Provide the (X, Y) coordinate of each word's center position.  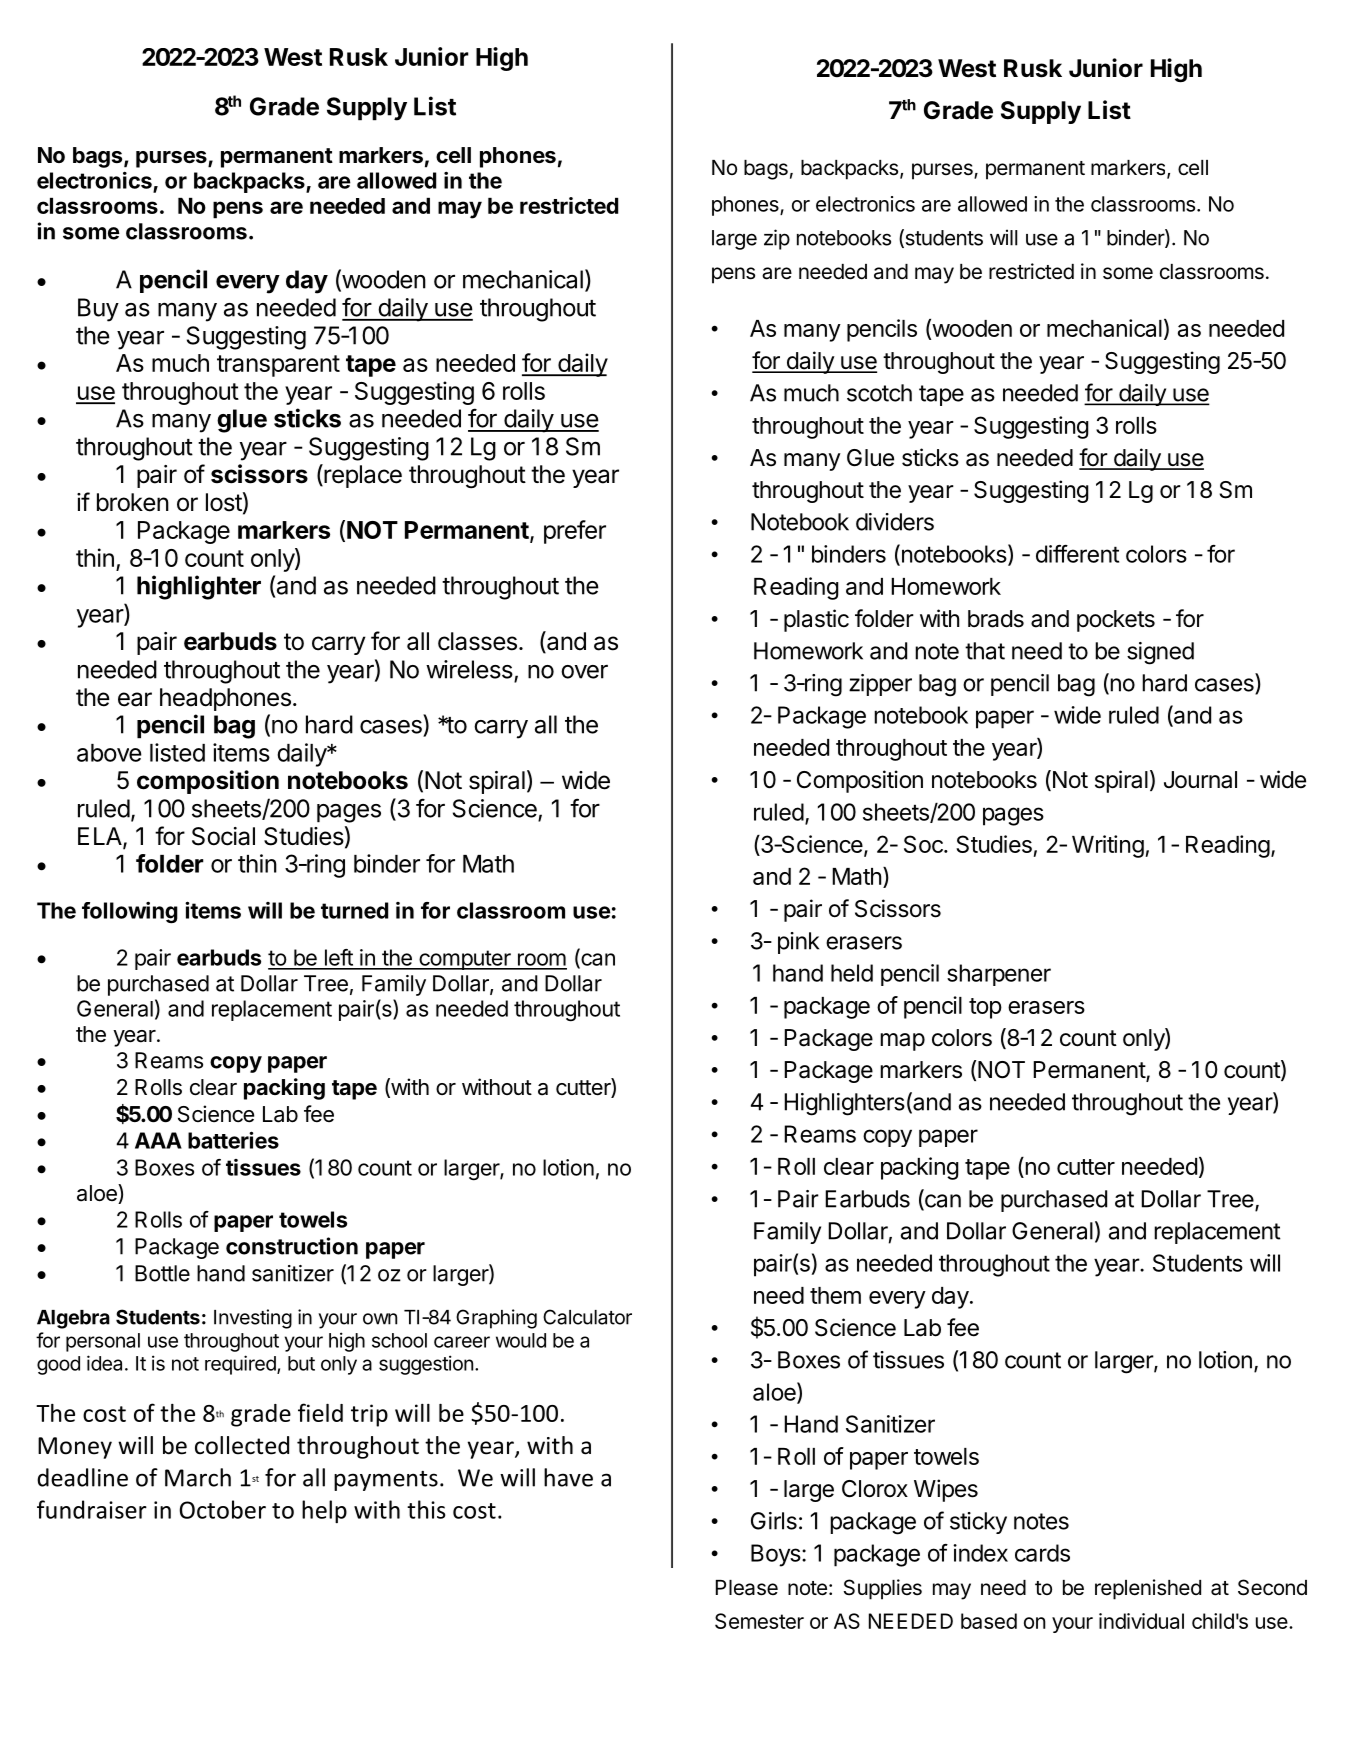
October (222, 1509)
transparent (278, 366)
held (852, 973)
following (130, 913)
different (1077, 554)
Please (747, 1588)
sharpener (999, 975)
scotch (879, 393)
